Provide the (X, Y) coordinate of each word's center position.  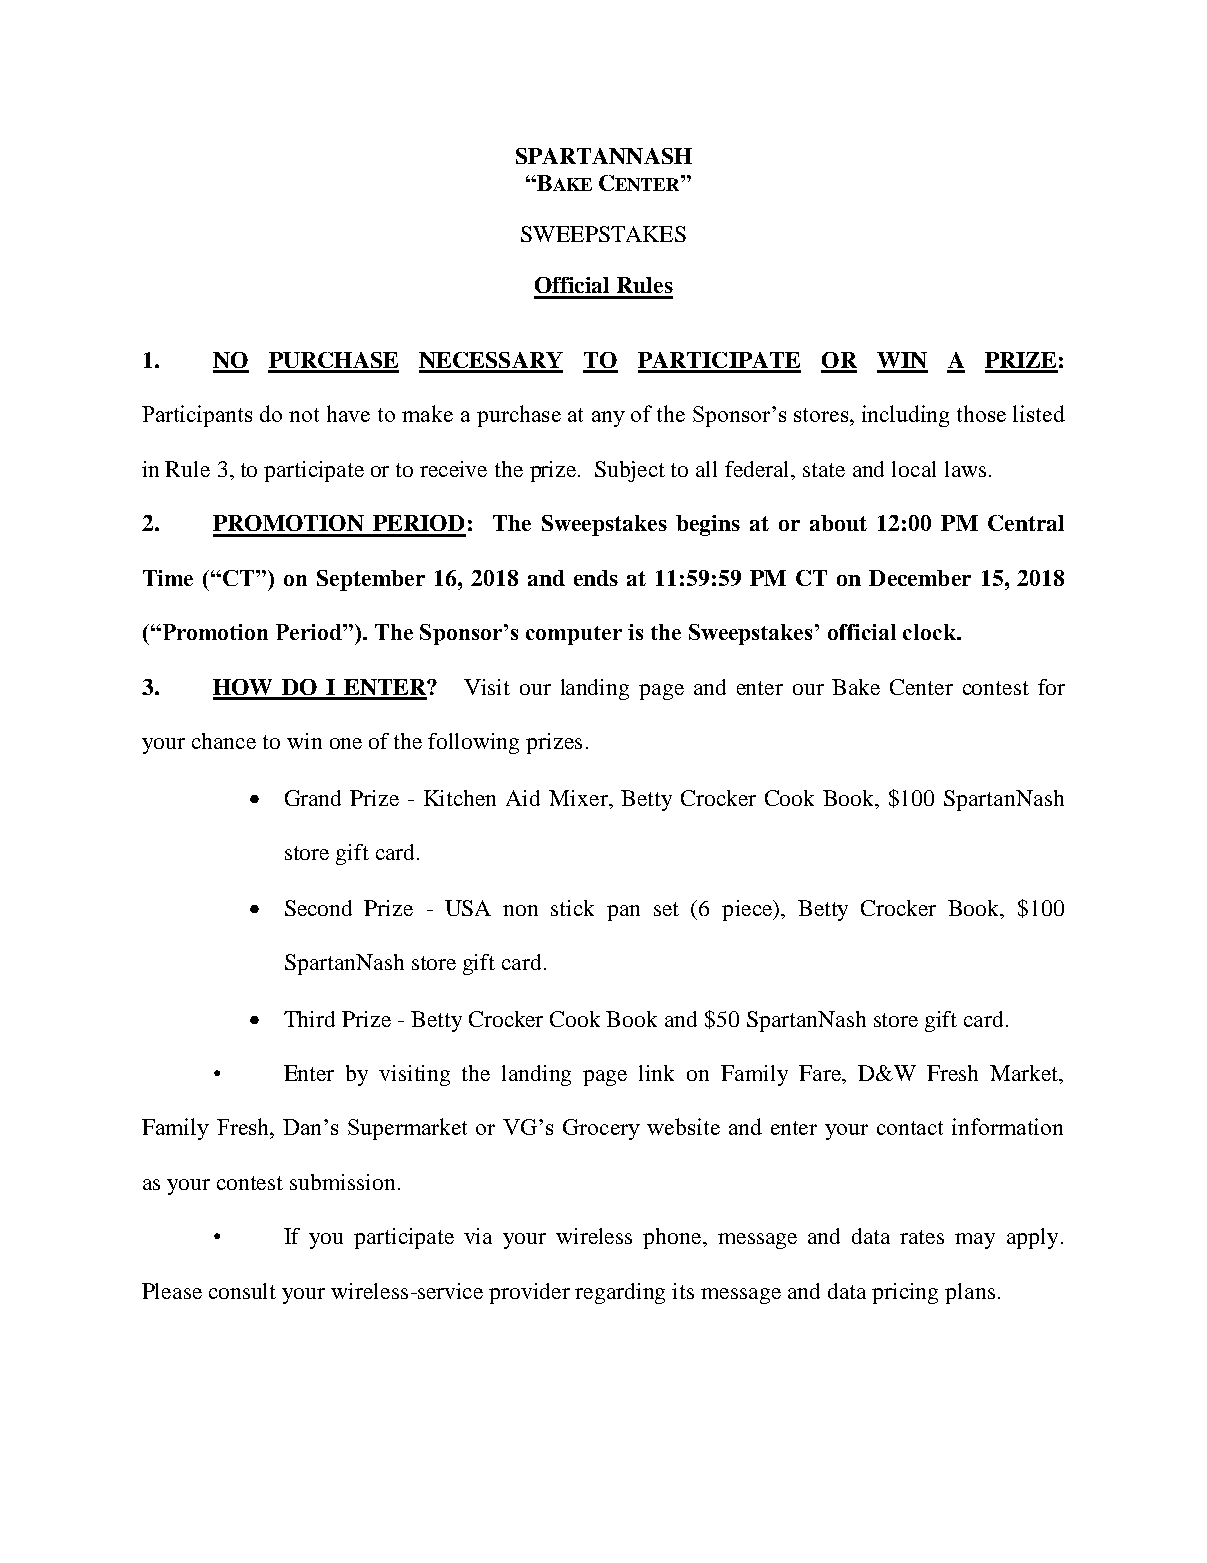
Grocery (601, 1129)
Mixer (579, 798)
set (666, 909)
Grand (313, 798)
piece (748, 910)
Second (318, 908)
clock (930, 632)
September (371, 580)
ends (596, 578)
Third (309, 1019)
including (905, 416)
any (608, 419)
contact (910, 1128)
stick (572, 908)
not (304, 415)
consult (242, 1291)
